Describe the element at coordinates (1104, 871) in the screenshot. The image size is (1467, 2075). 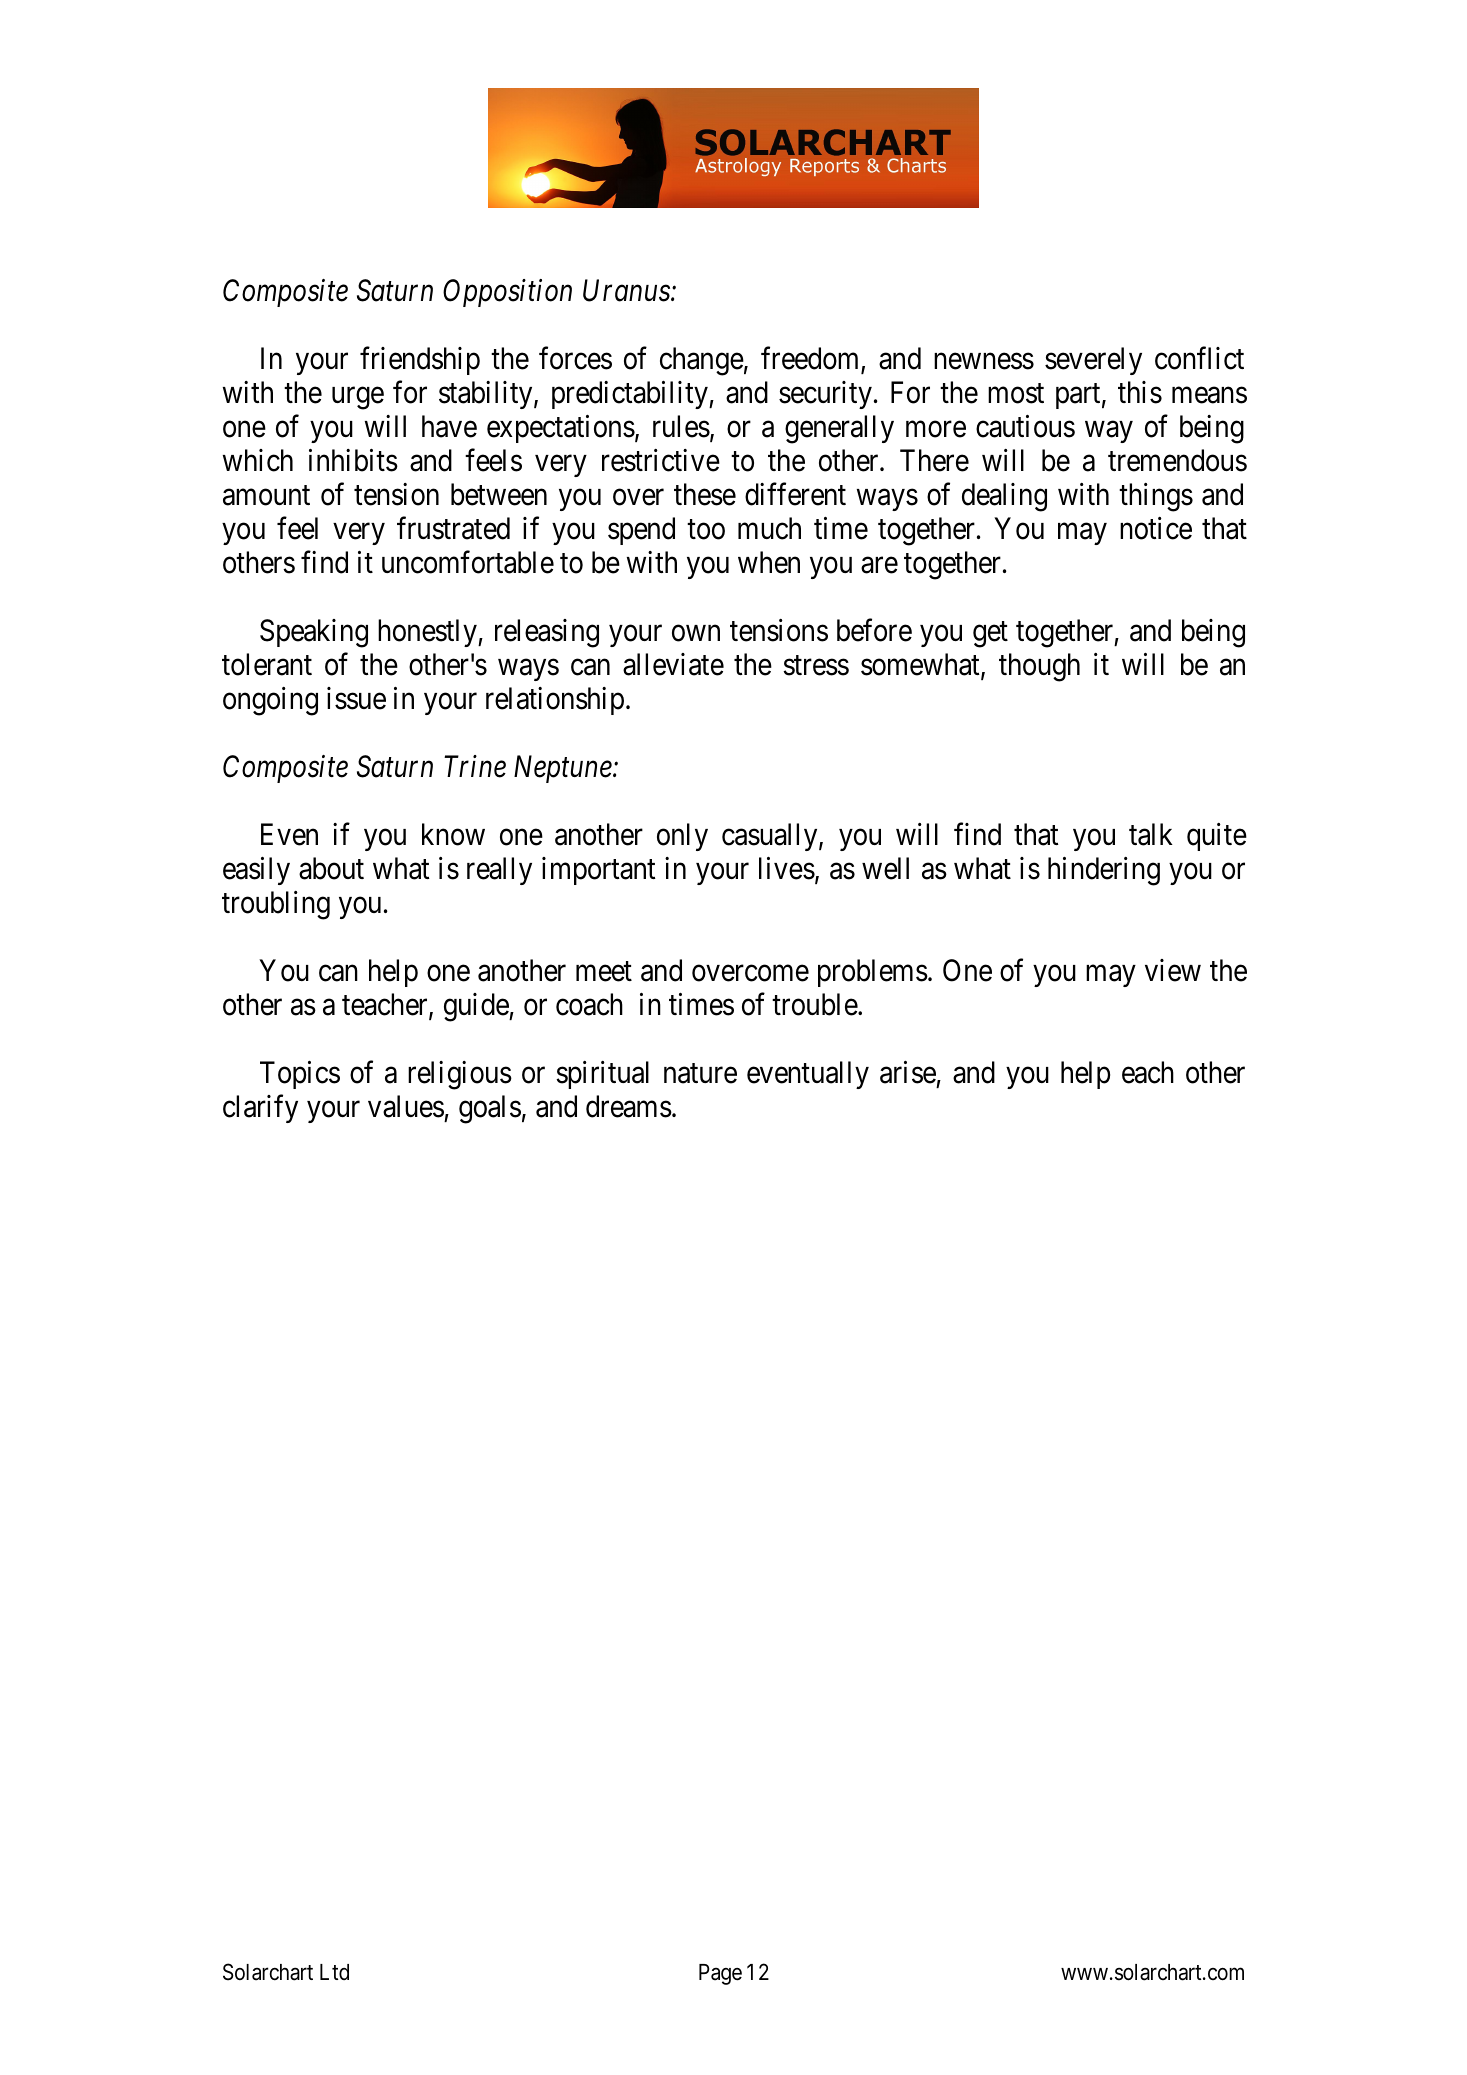
I see `hindering` at that location.
